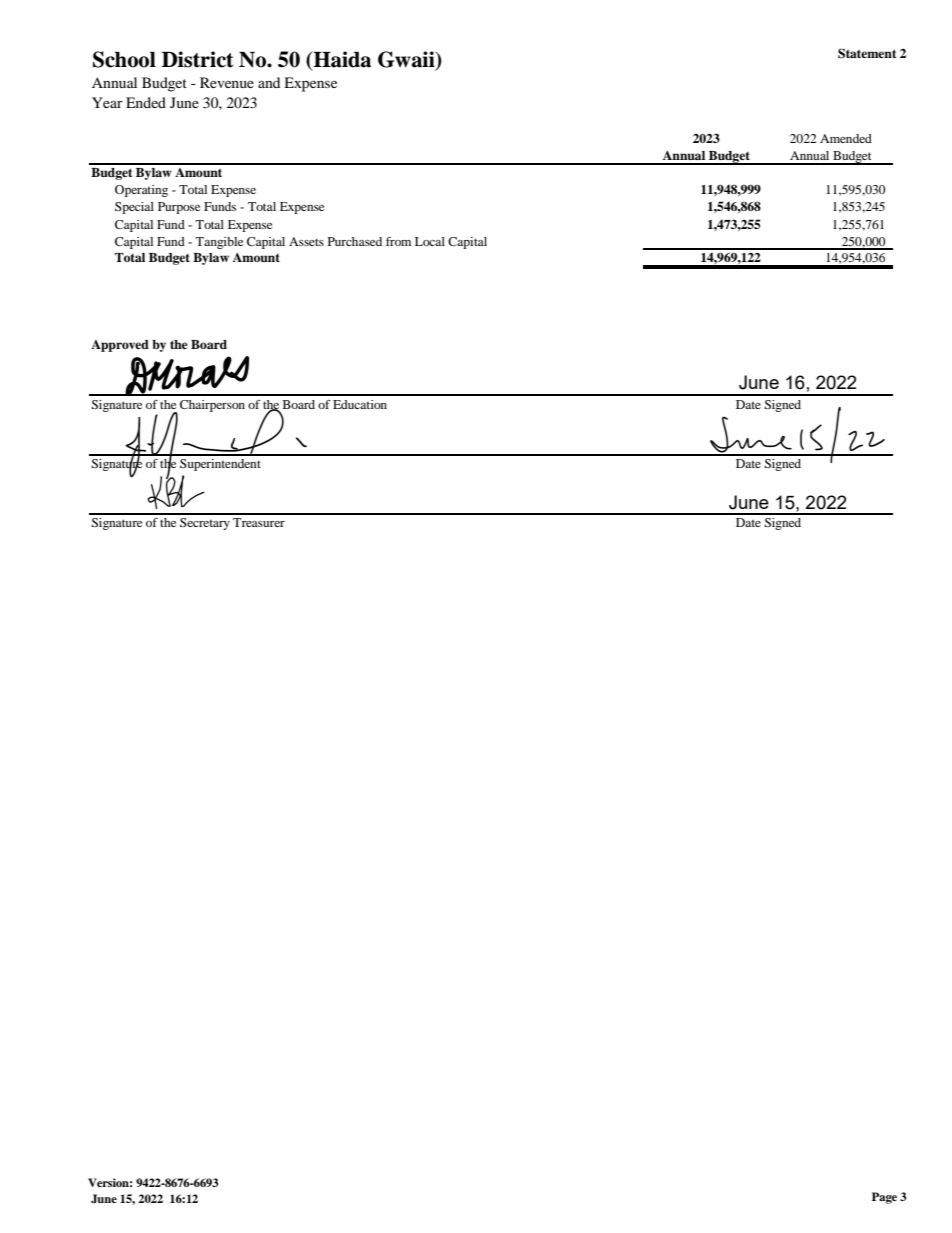 The height and width of the screenshot is (1233, 952). What do you see at coordinates (306, 241) in the screenshot?
I see `Assets` at bounding box center [306, 241].
